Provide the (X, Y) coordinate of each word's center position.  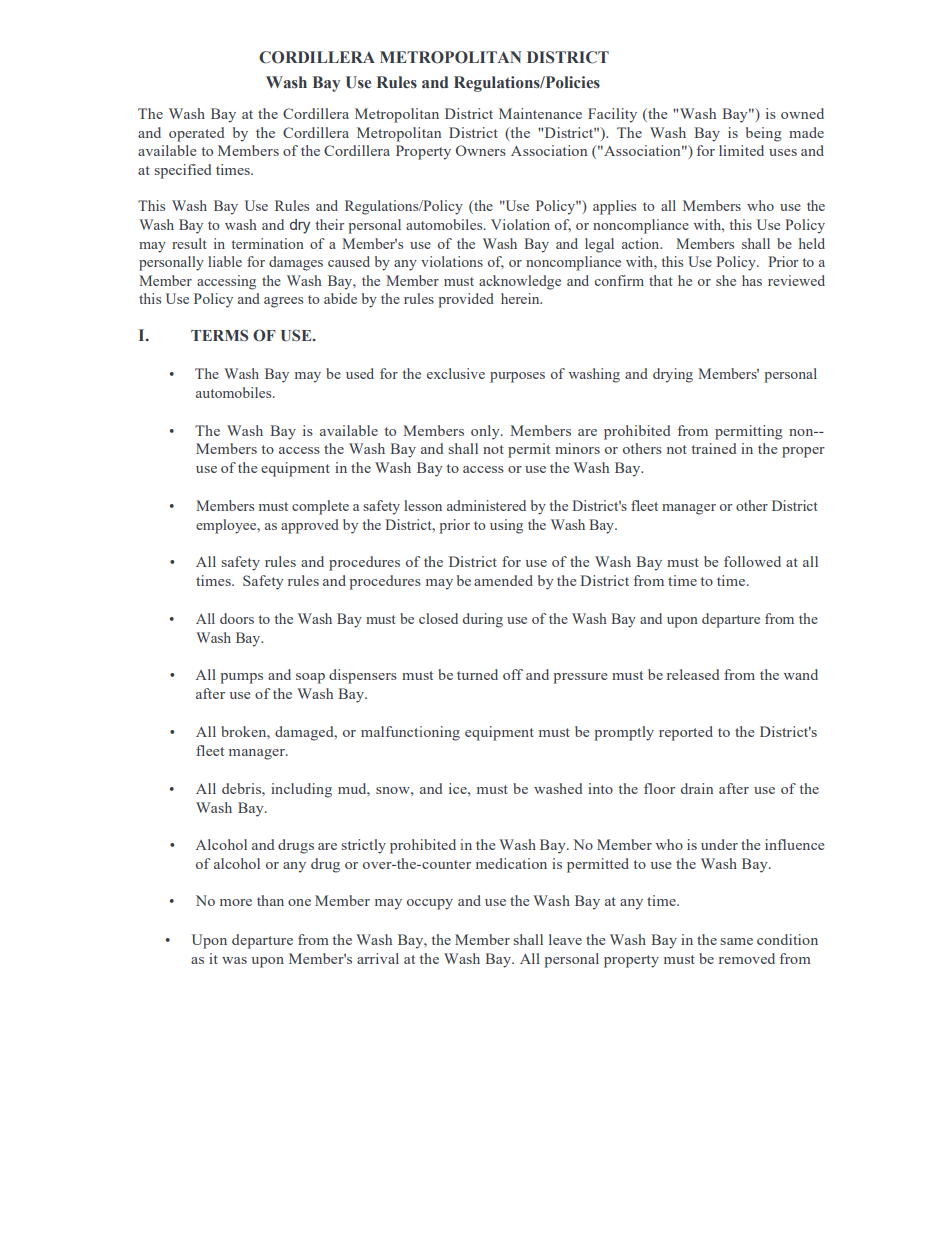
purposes (517, 377)
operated (196, 134)
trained (714, 448)
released (693, 674)
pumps (241, 678)
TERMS (219, 335)
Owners (481, 150)
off (513, 674)
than (270, 900)
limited (741, 150)
